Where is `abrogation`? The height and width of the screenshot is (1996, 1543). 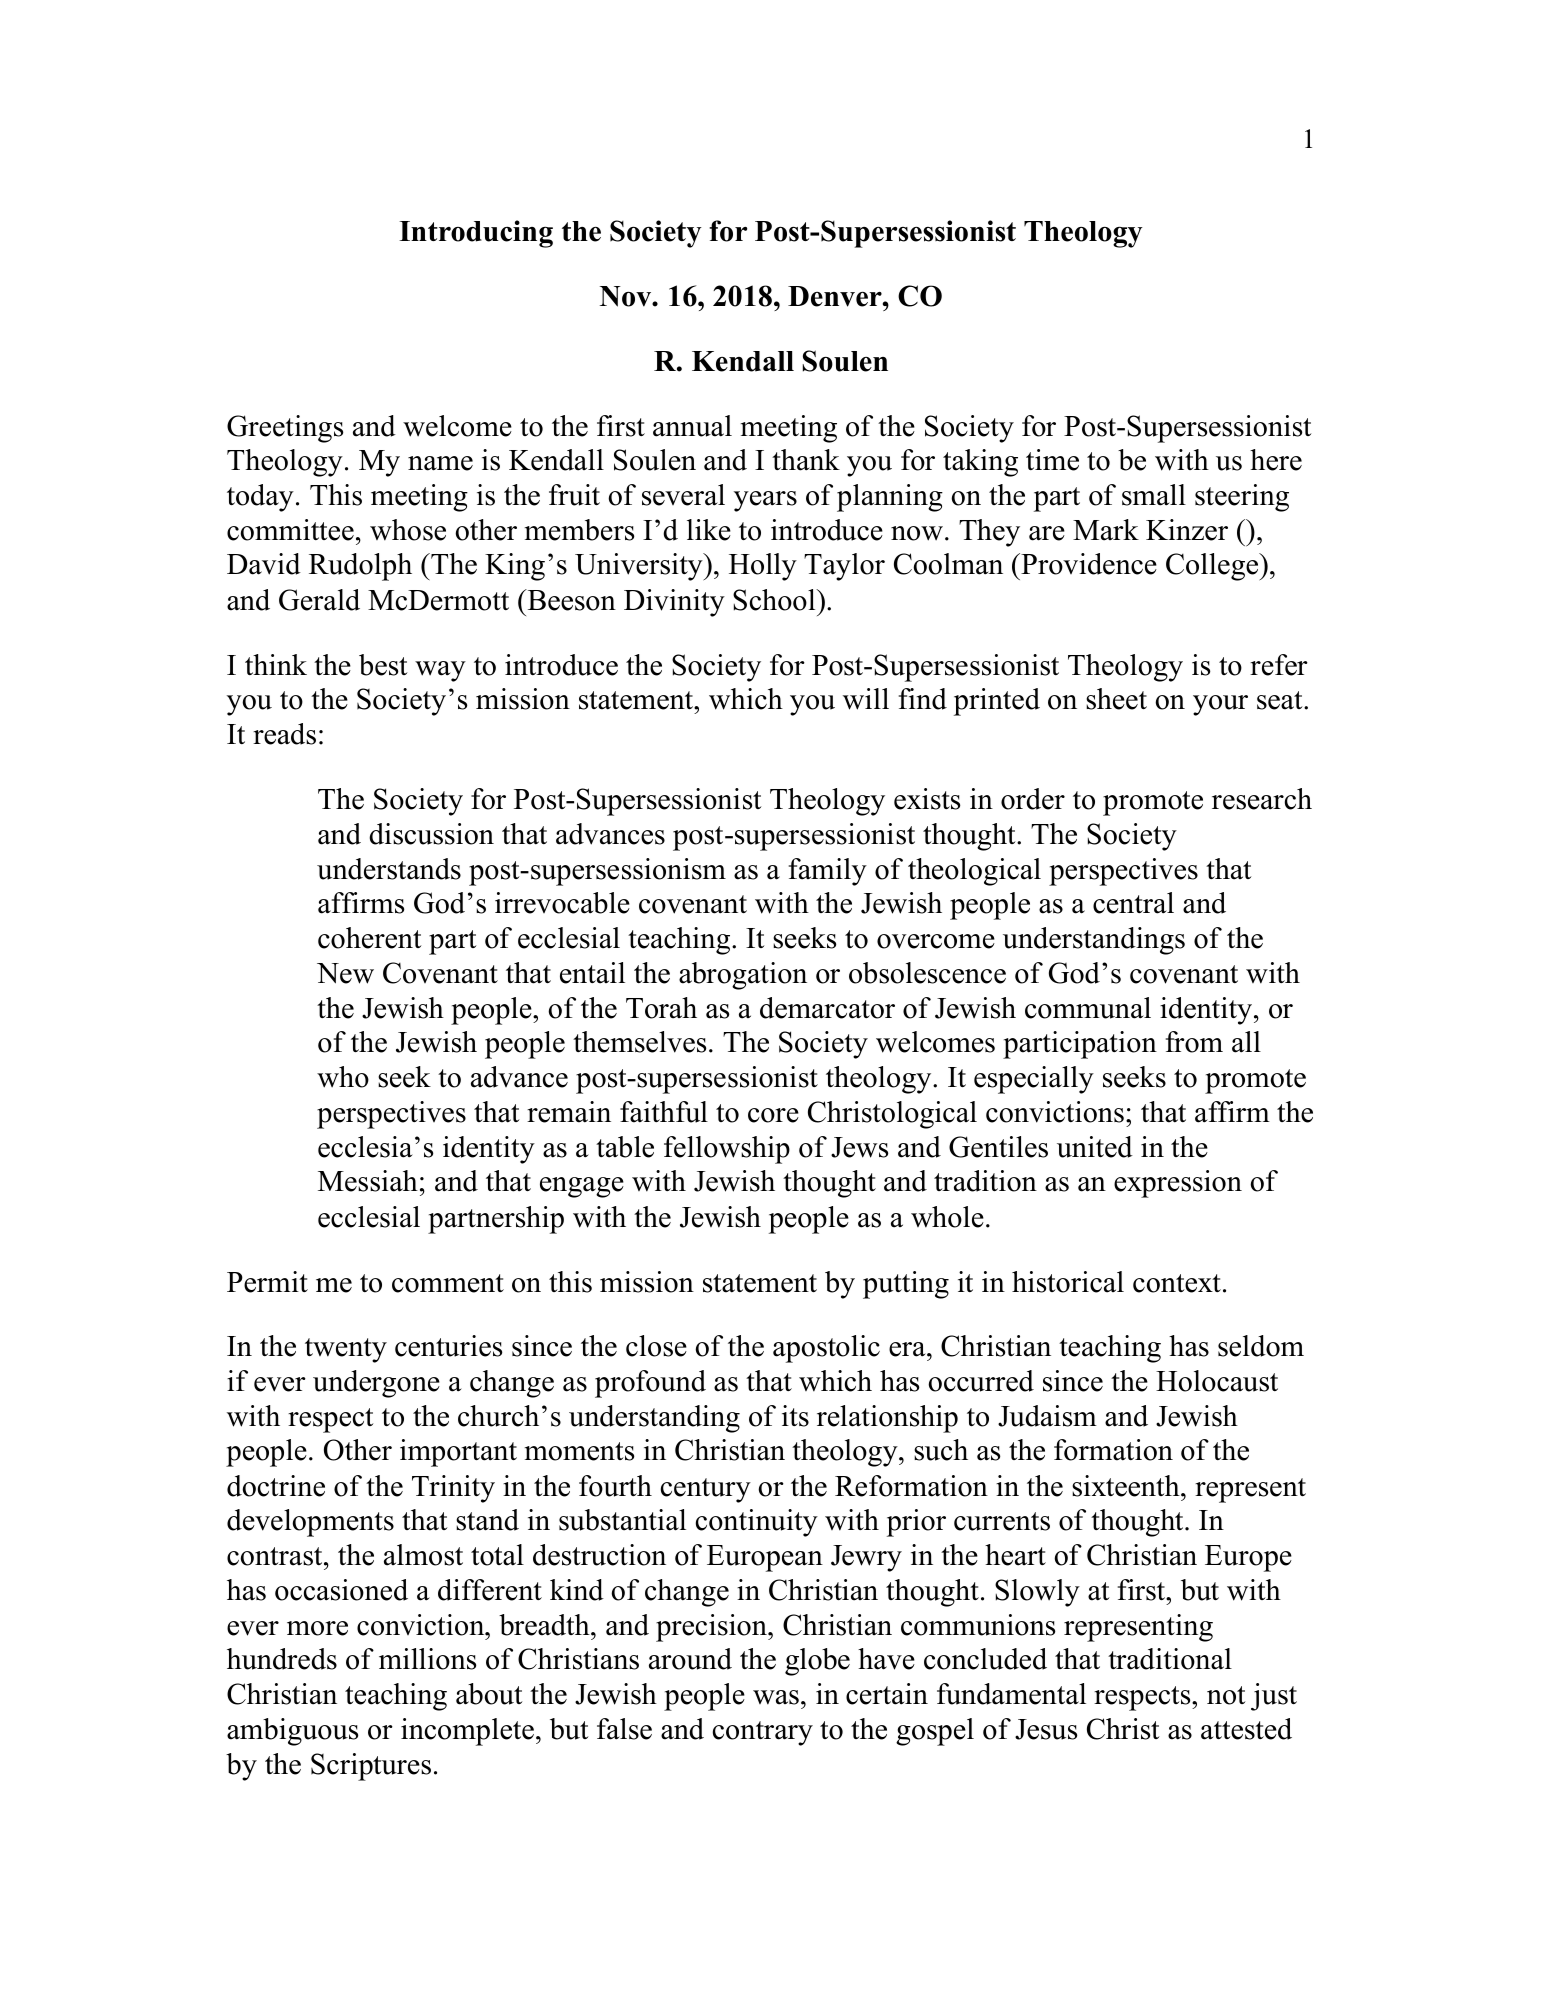 abrogation is located at coordinates (743, 976).
